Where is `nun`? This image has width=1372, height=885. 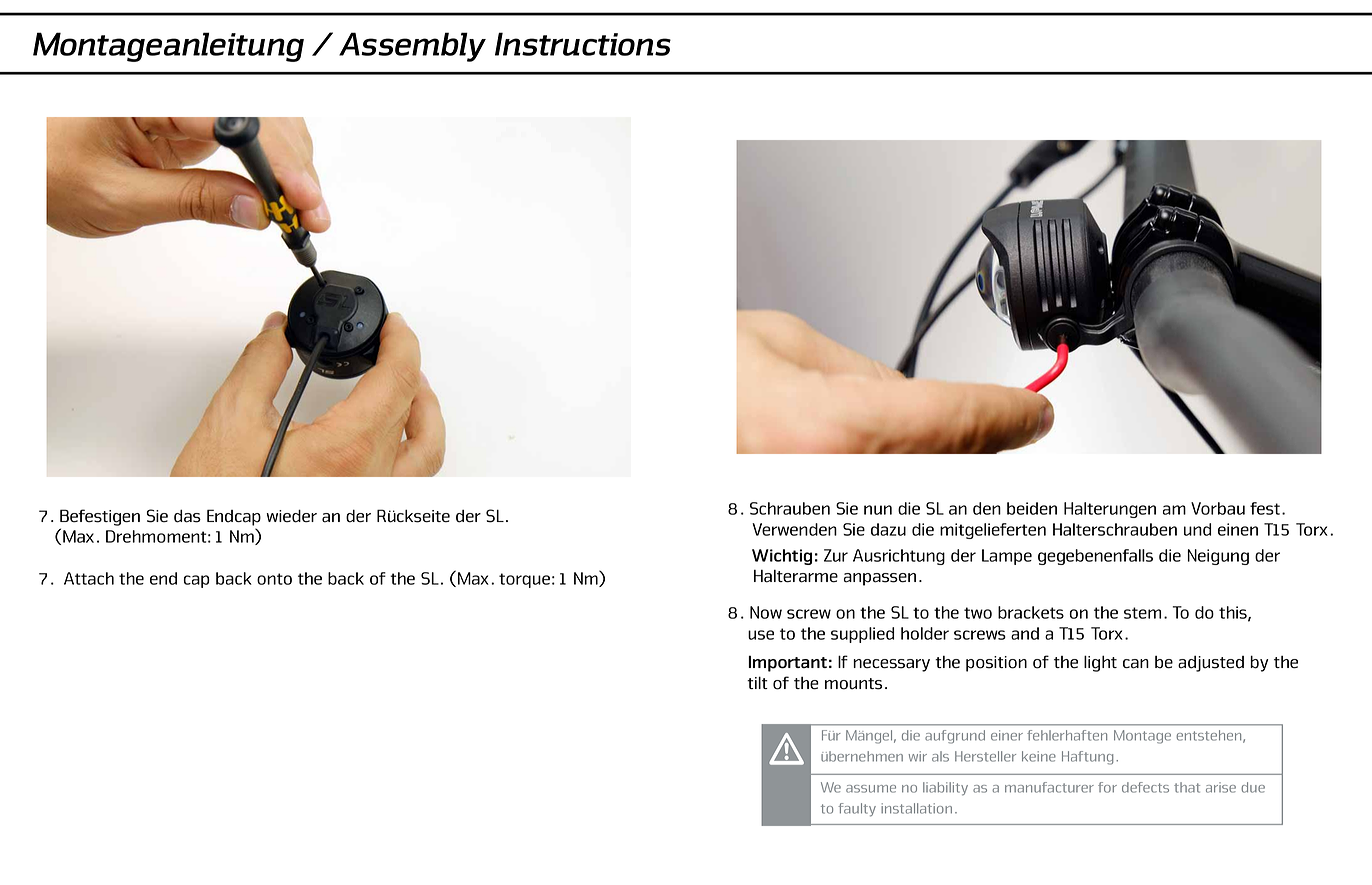 nun is located at coordinates (878, 510).
